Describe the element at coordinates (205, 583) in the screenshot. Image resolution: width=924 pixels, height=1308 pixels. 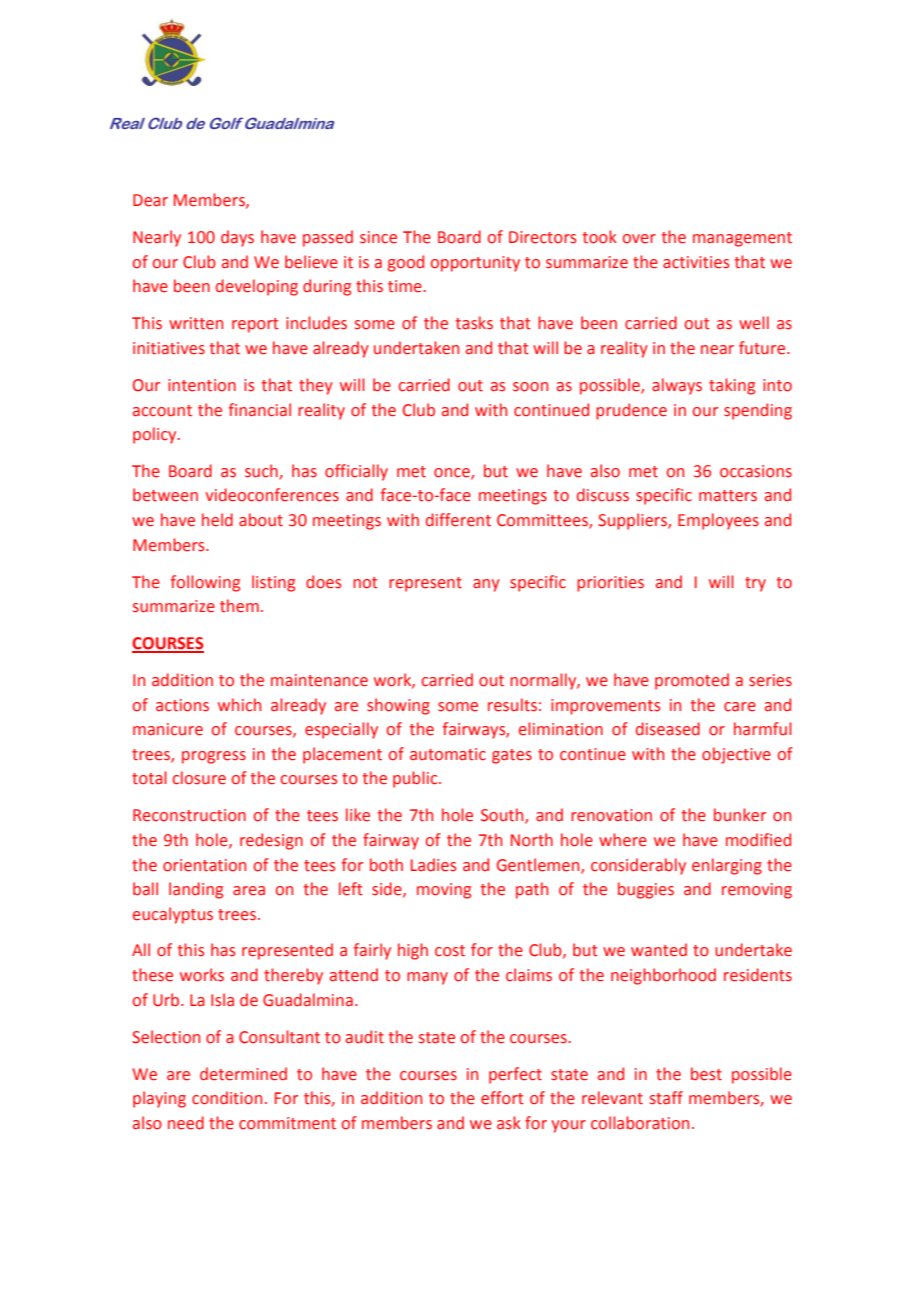
I see `following` at that location.
